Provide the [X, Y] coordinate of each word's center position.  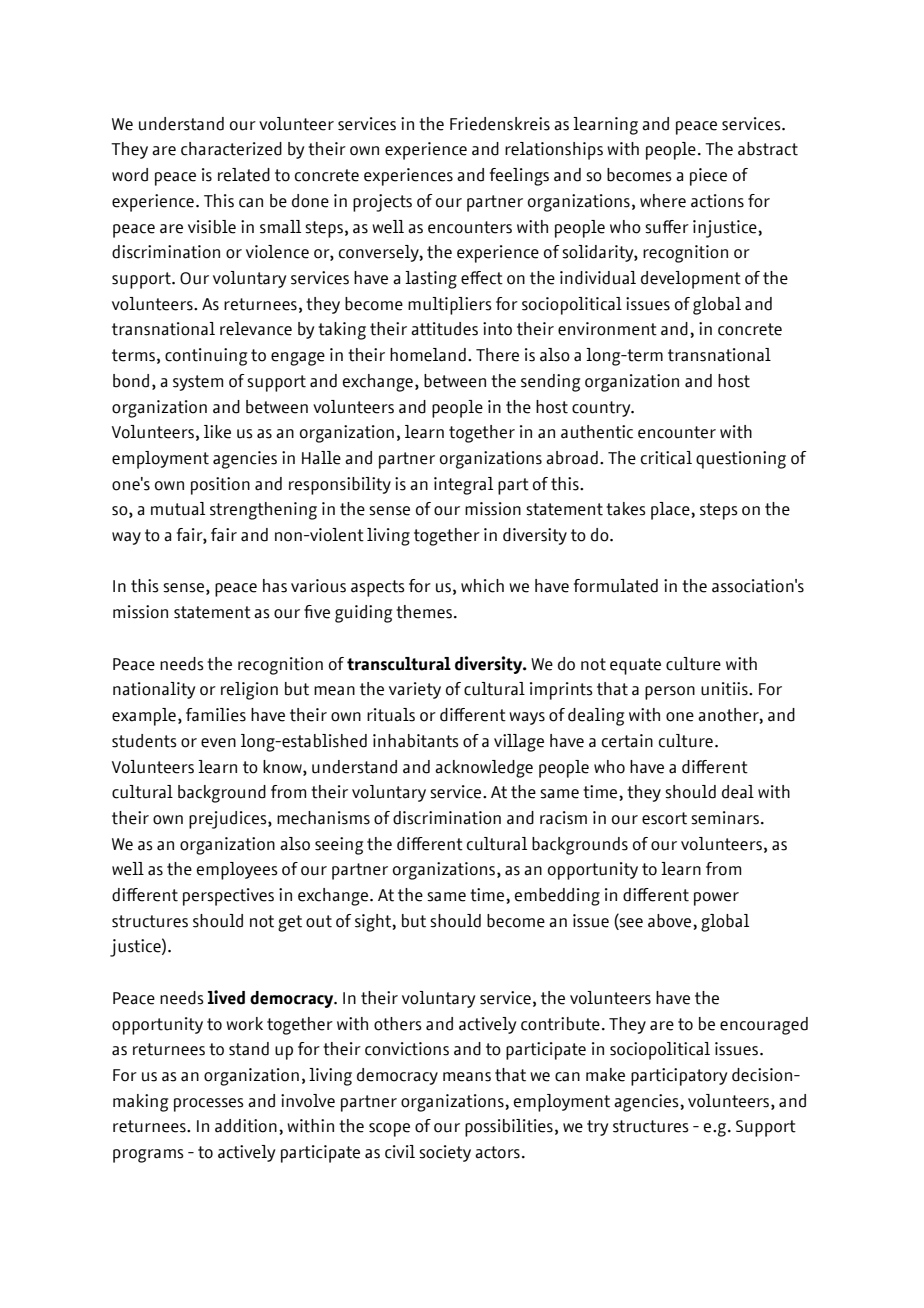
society [445, 1153]
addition [246, 1126]
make [605, 1075]
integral [463, 486]
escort [664, 818]
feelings [519, 177]
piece [708, 177]
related [244, 175]
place [671, 511]
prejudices [229, 820]
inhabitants [416, 741]
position [220, 486]
